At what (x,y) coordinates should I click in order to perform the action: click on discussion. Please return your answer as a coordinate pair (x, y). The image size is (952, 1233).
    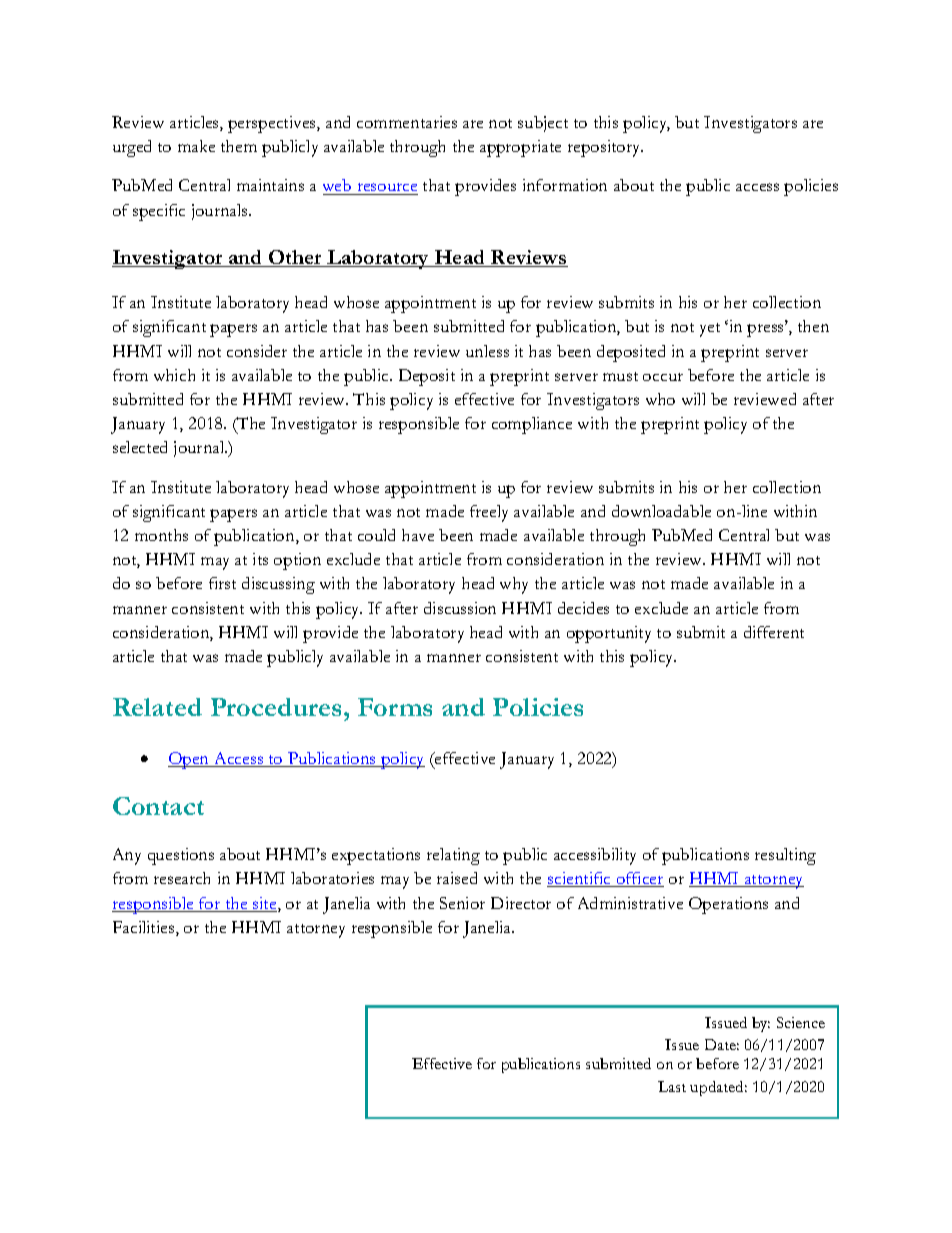
    Looking at the image, I should click on (460, 608).
